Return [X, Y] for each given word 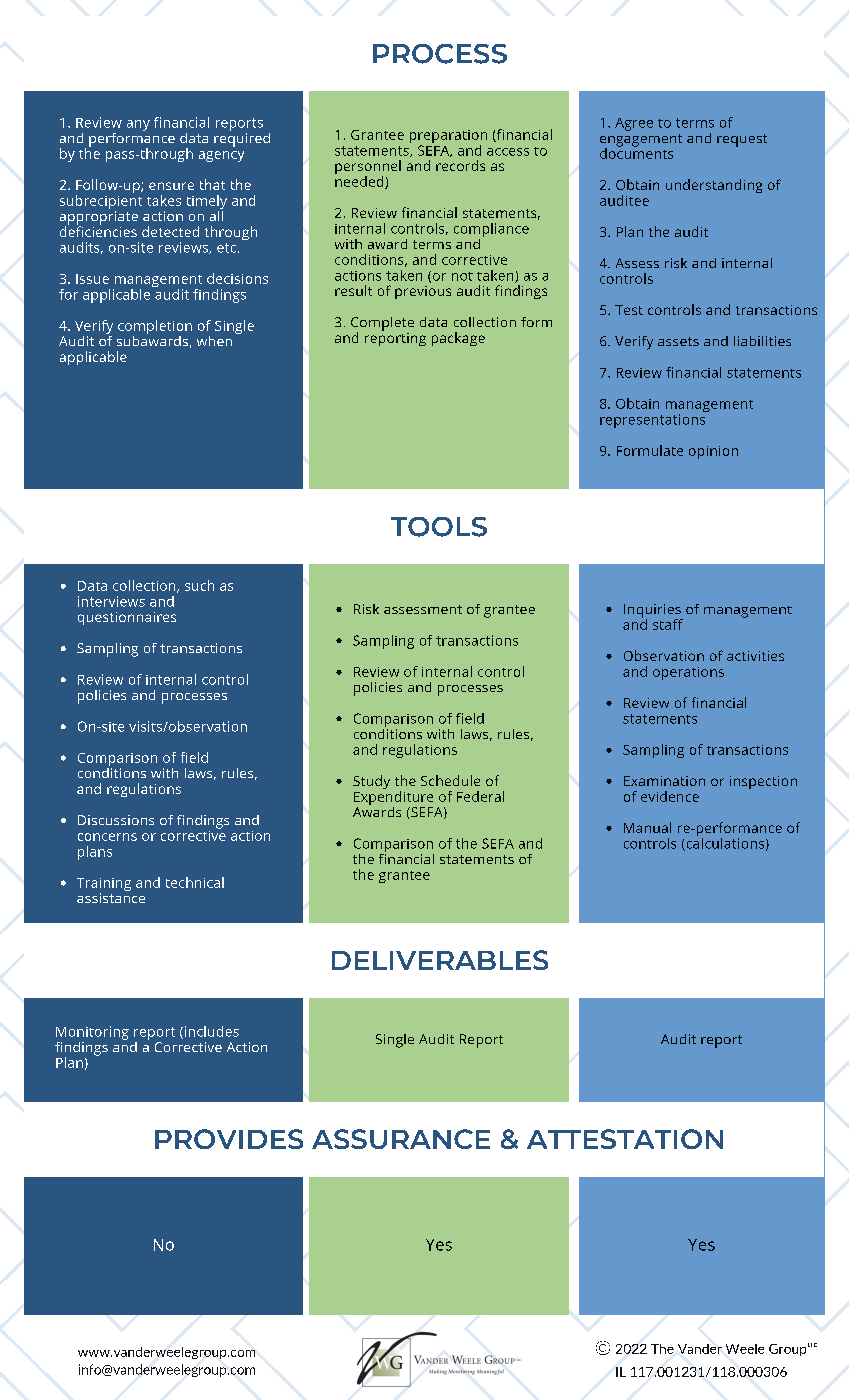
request [742, 140]
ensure [171, 186]
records [460, 165]
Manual [647, 827]
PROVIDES [229, 1139]
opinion [713, 452]
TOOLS [439, 527]
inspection [763, 782]
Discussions [116, 820]
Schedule [450, 780]
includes [210, 1032]
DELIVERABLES [440, 960]
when [214, 341]
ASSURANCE [401, 1139]
